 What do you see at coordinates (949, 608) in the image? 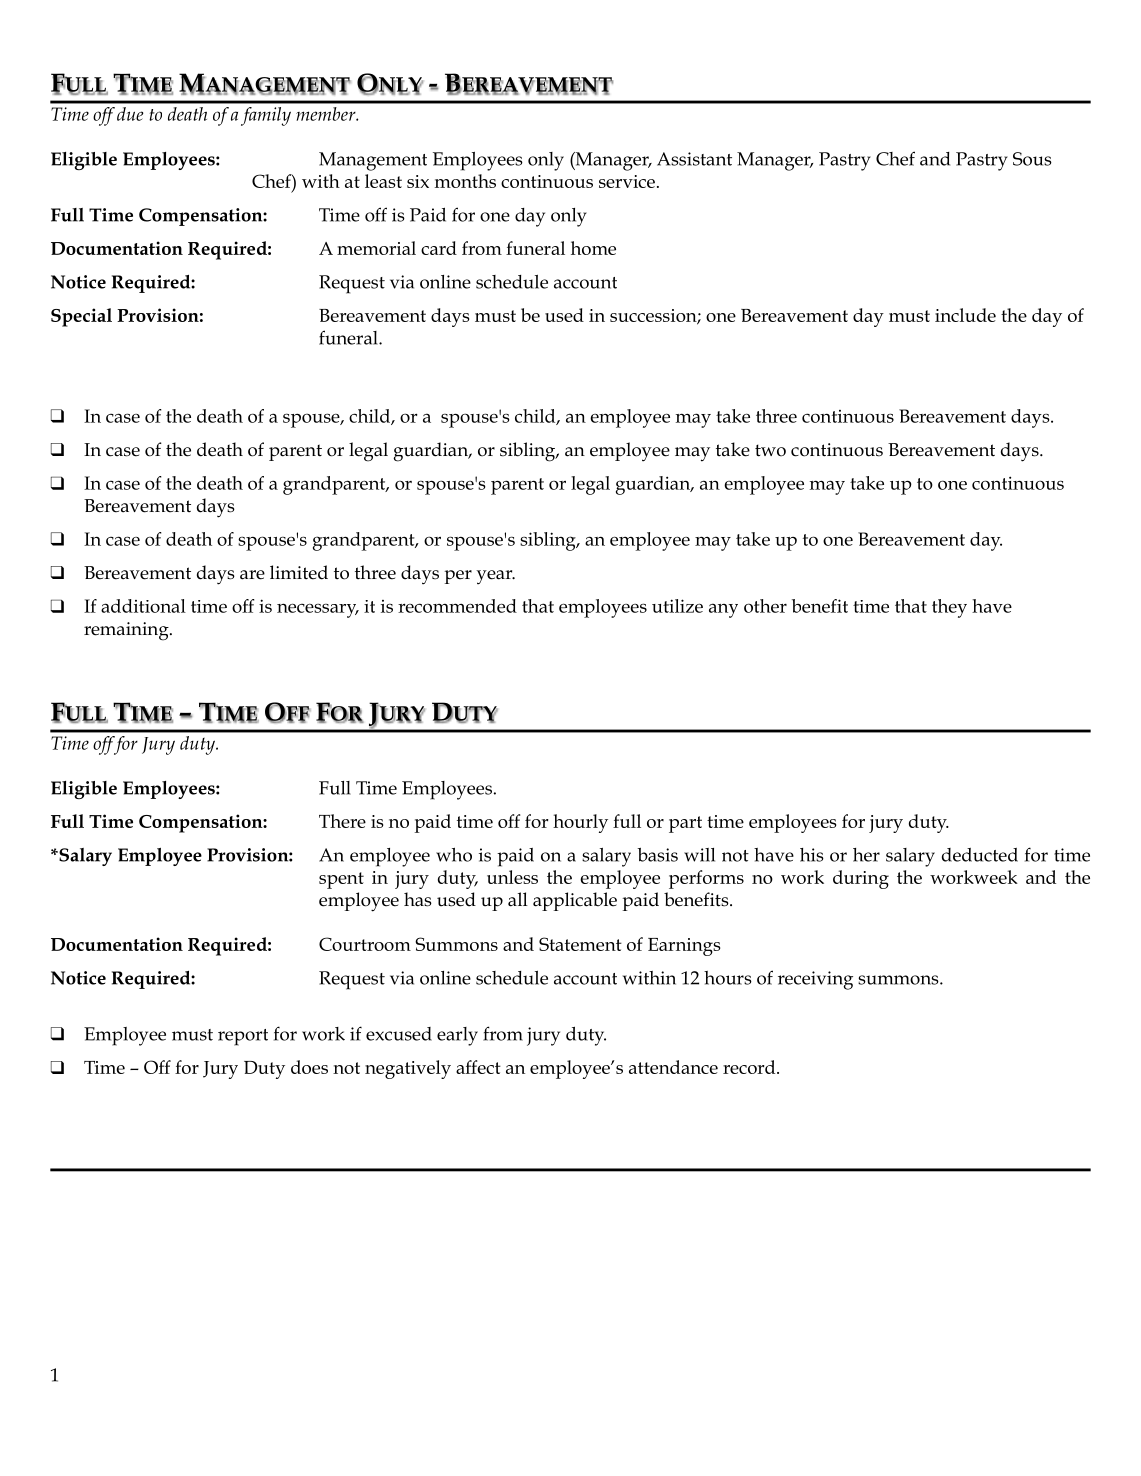
I see `they` at bounding box center [949, 608].
